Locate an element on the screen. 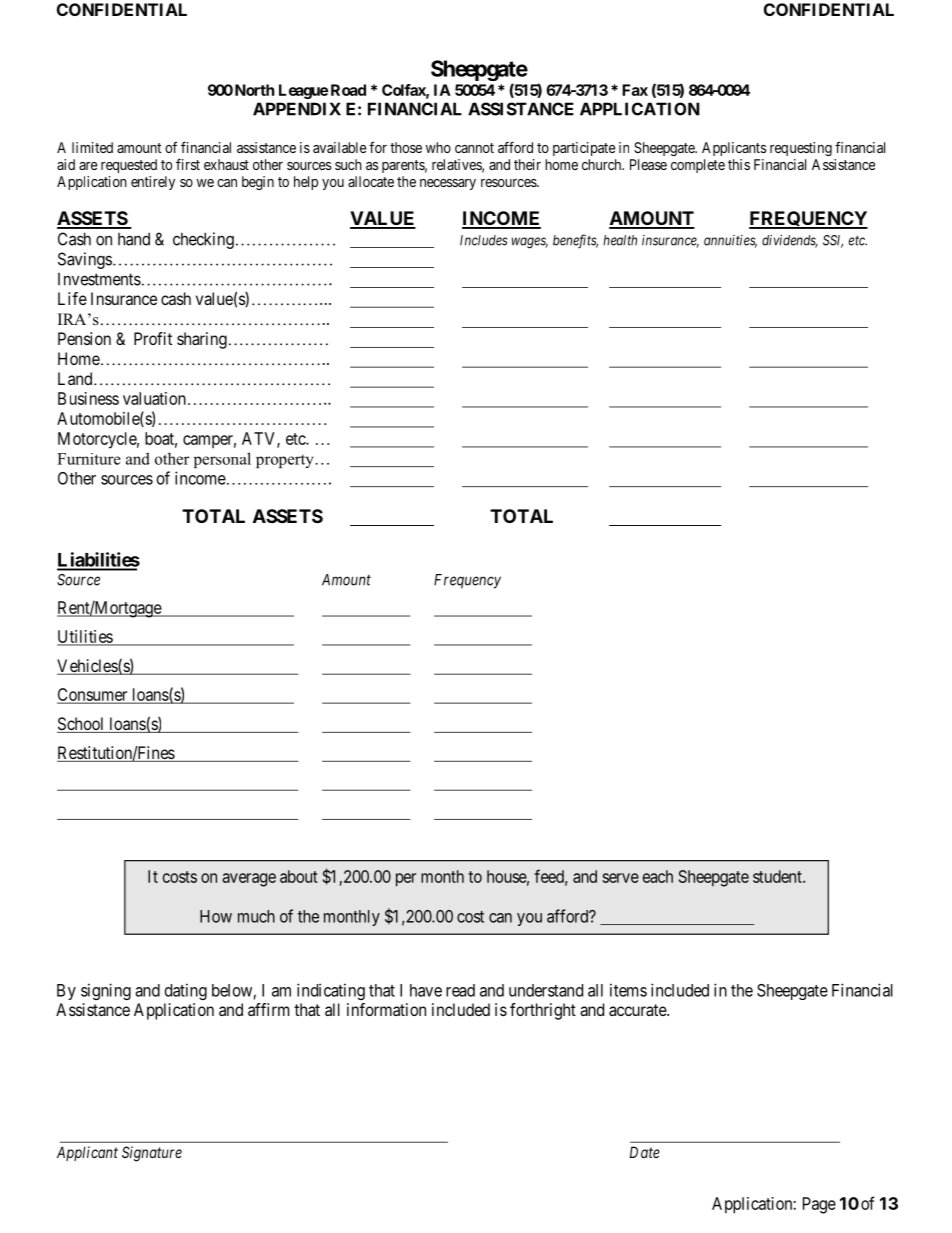 Image resolution: width=952 pixels, height=1233 pixels. Signature is located at coordinates (152, 1154).
